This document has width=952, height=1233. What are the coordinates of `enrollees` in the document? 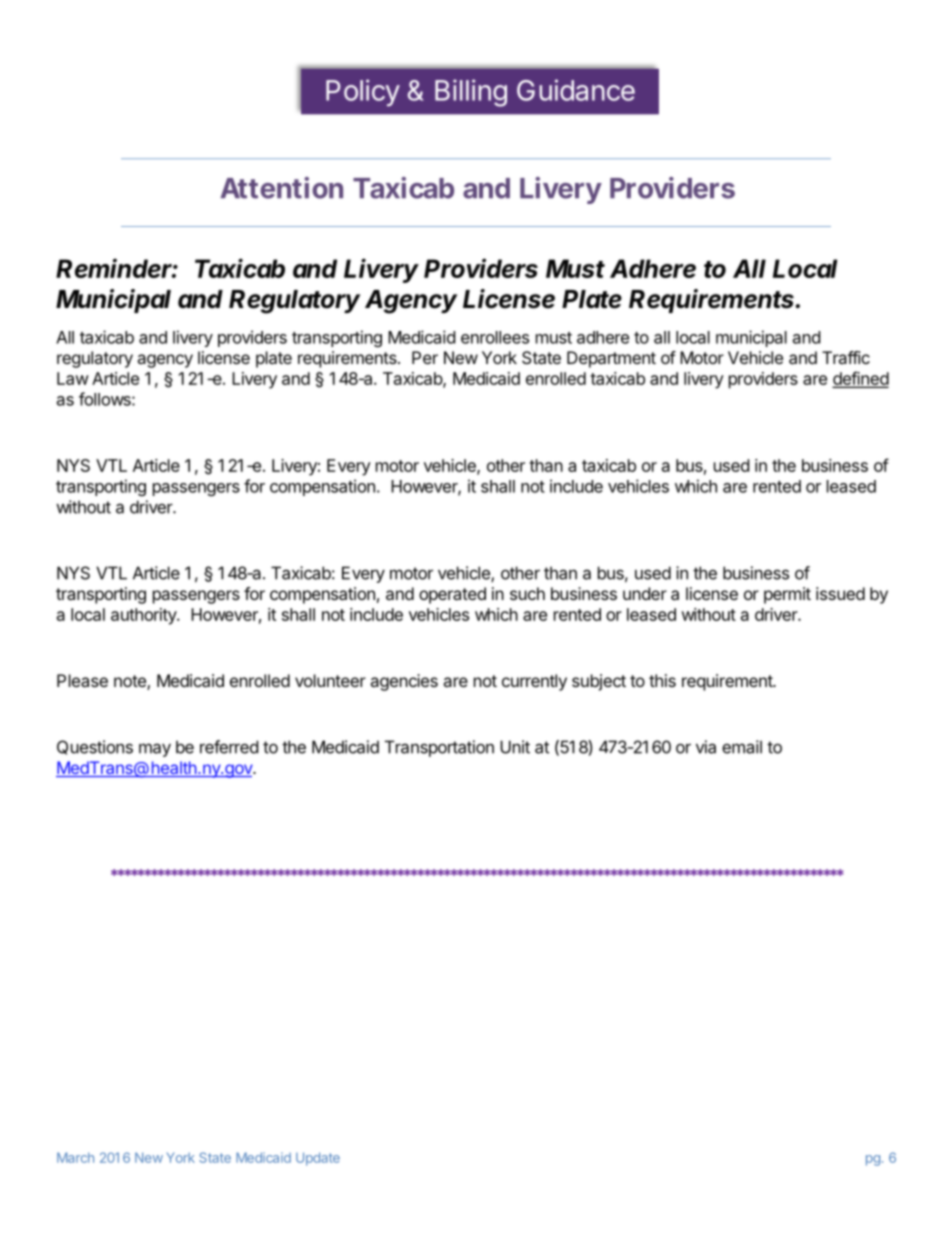 It's located at (495, 337).
